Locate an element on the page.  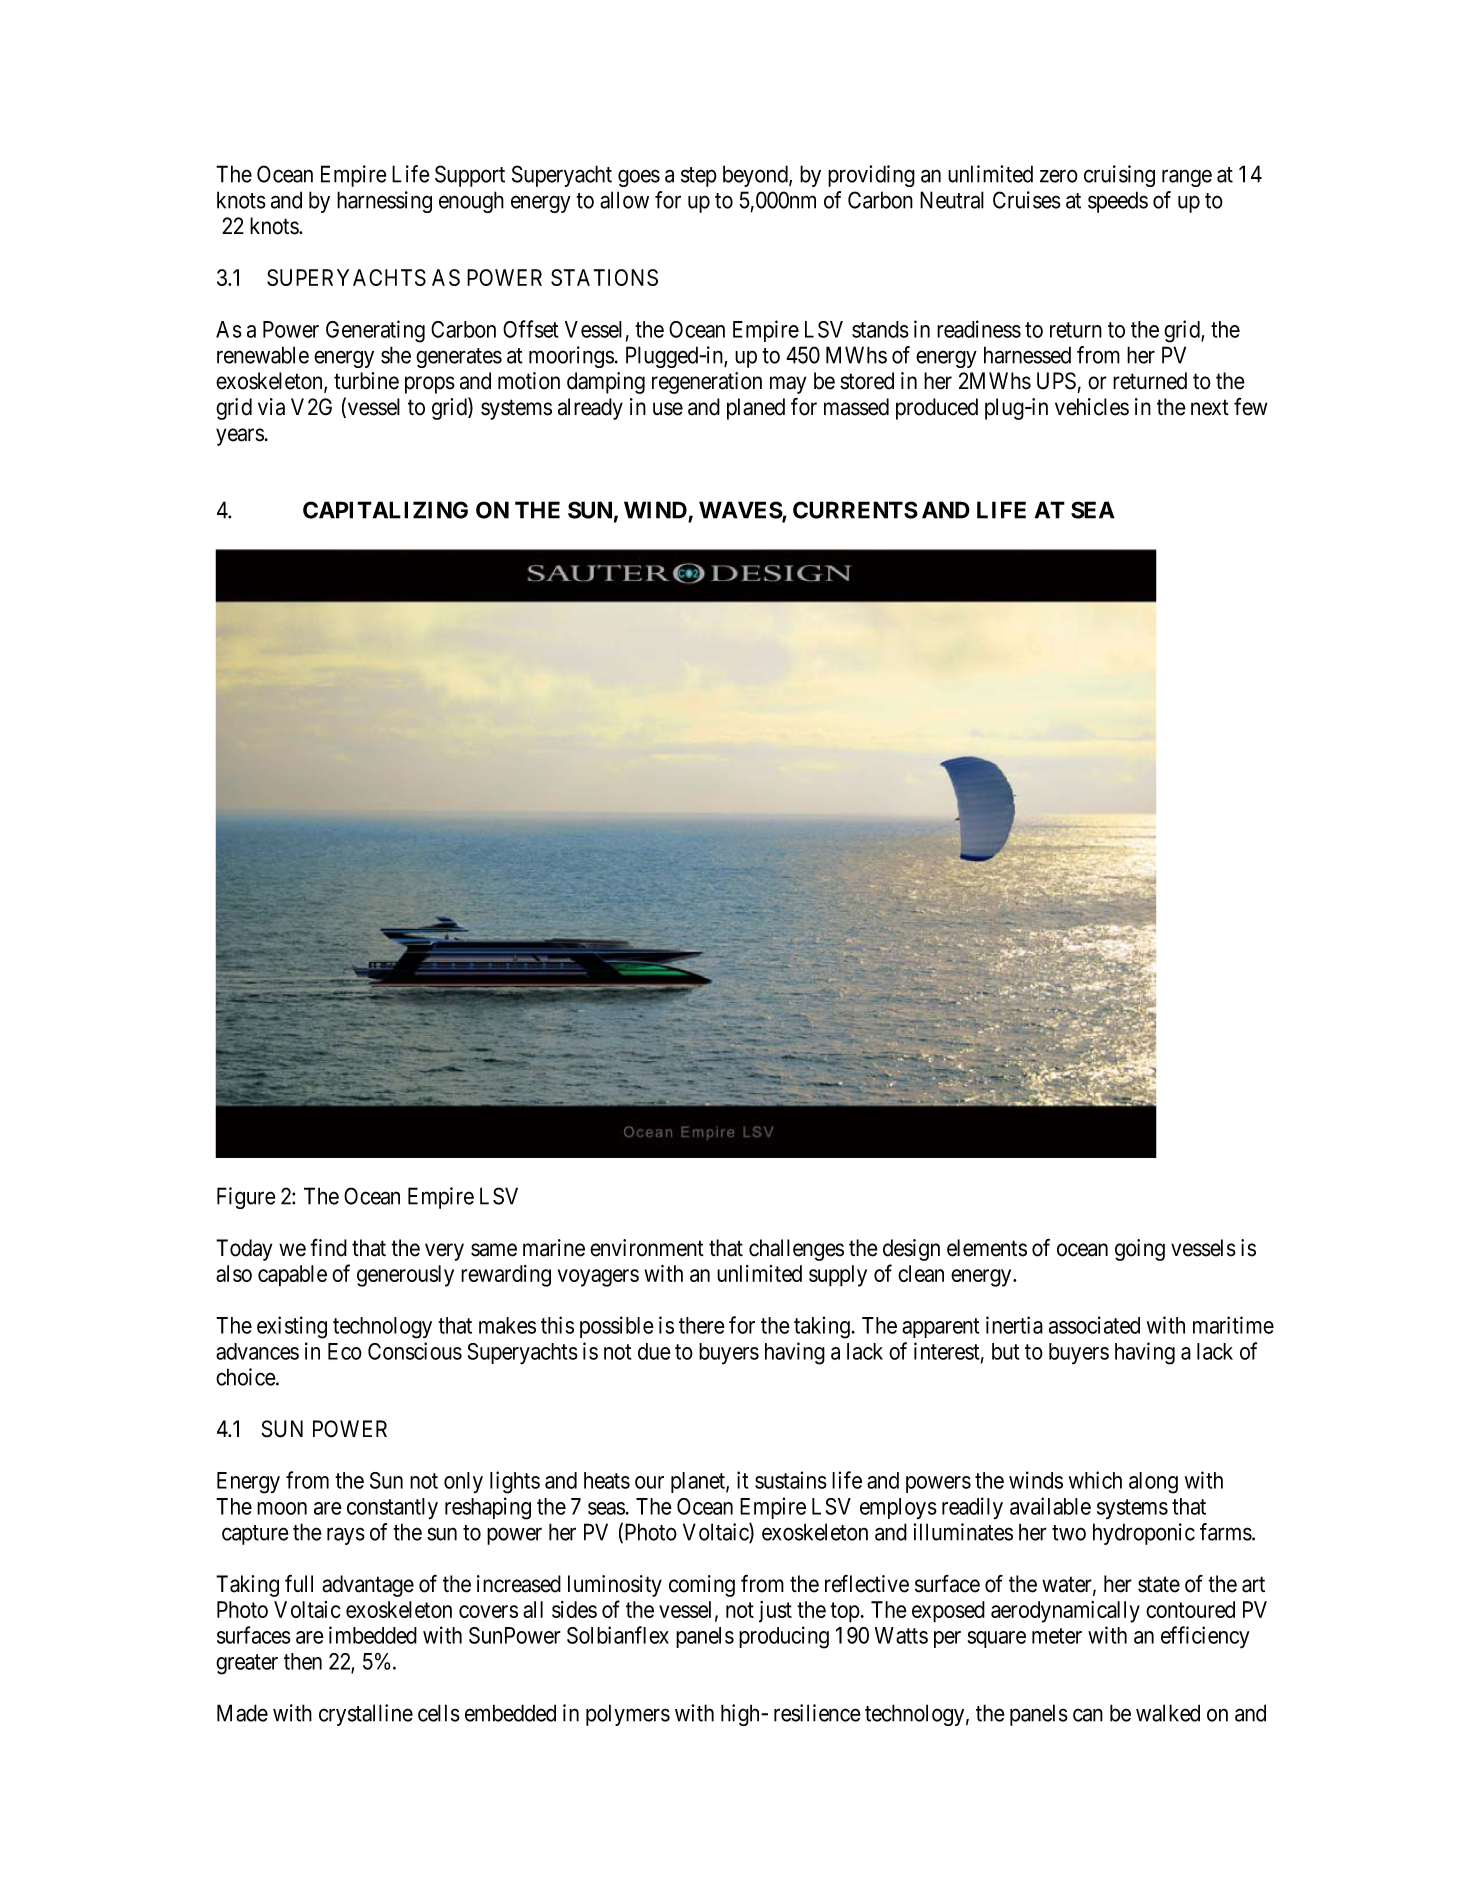
speeds is located at coordinates (1118, 202).
